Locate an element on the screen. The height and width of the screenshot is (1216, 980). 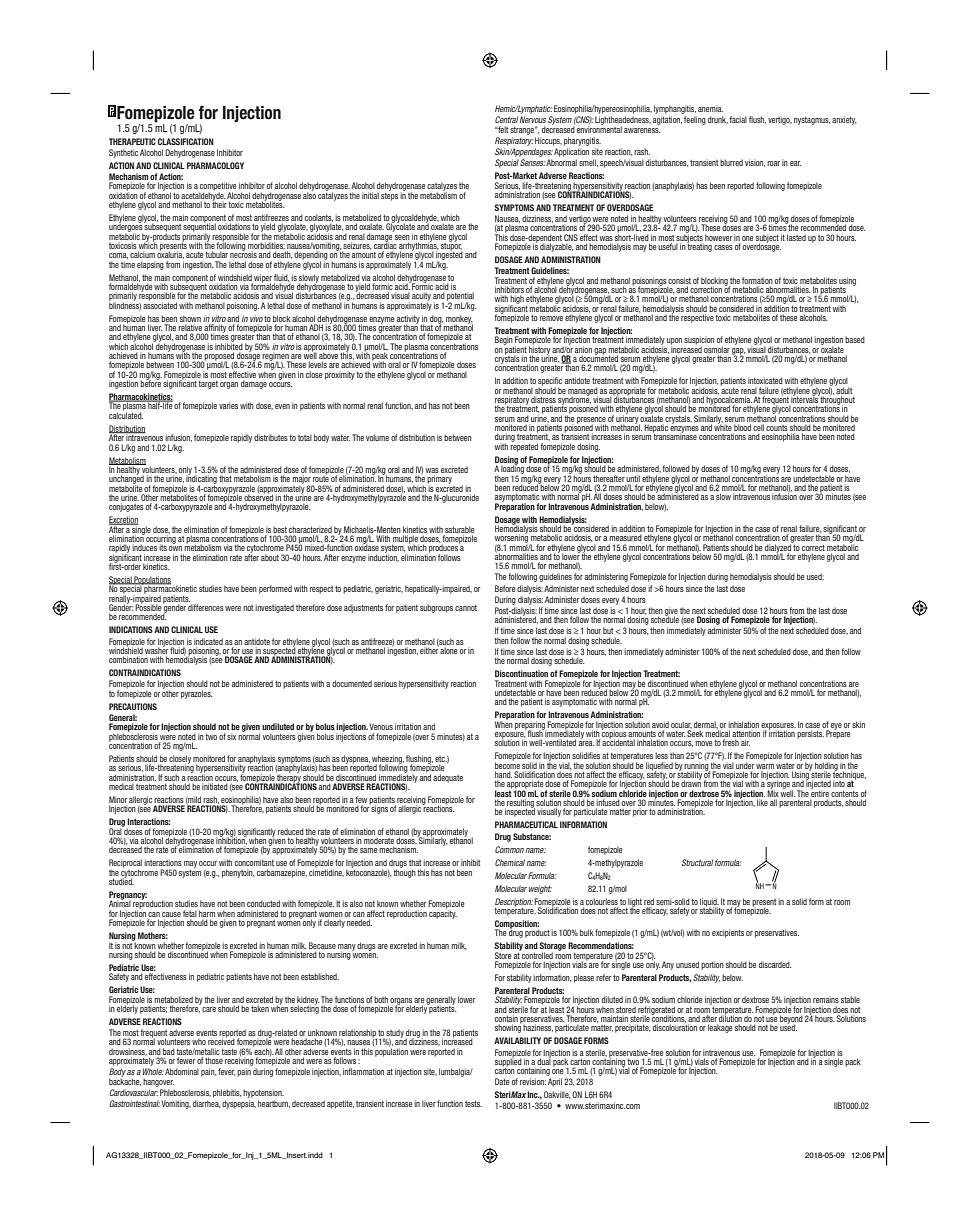
roar is located at coordinates (773, 163).
